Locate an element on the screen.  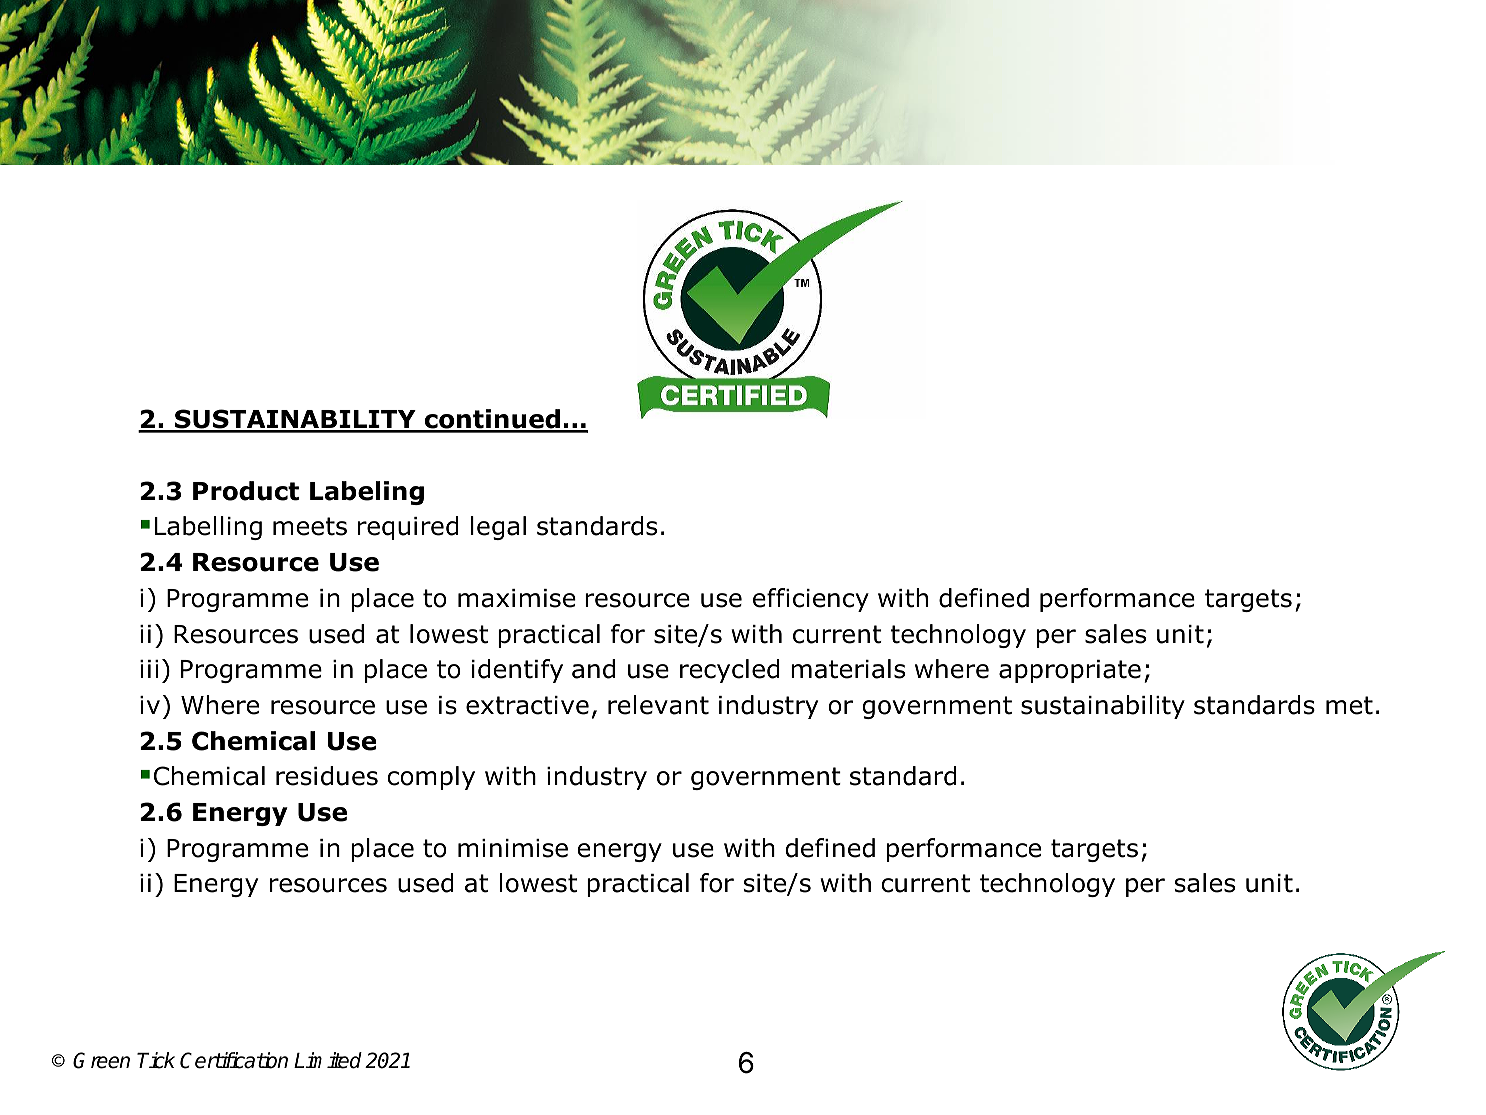
minimise is located at coordinates (513, 848).
